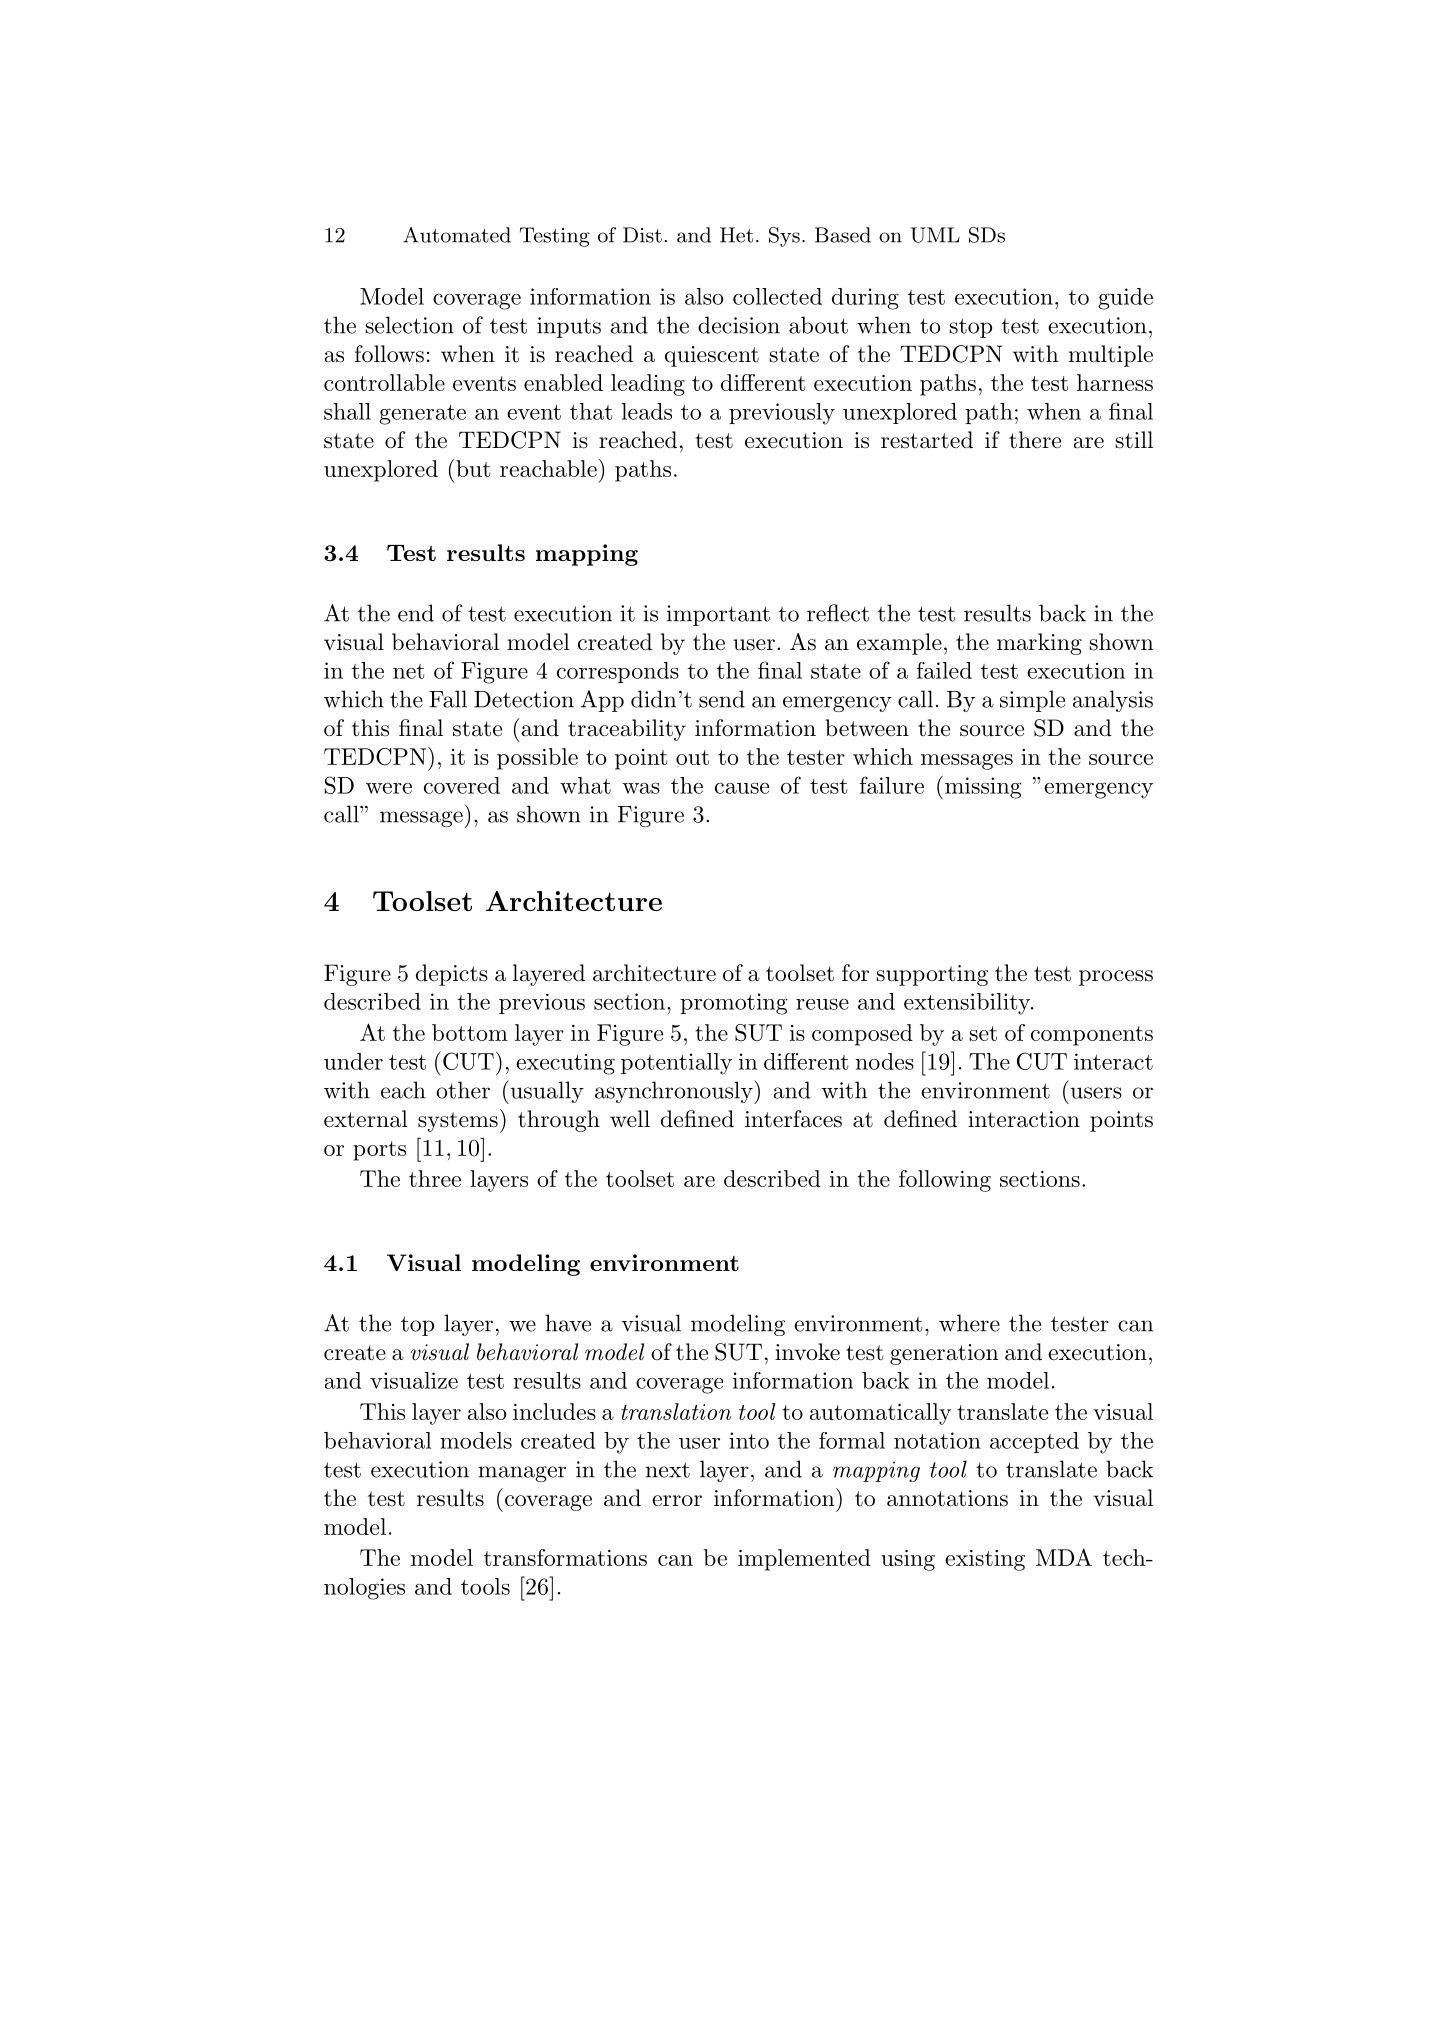  Describe the element at coordinates (1064, 1557) in the image. I see `MDA` at that location.
